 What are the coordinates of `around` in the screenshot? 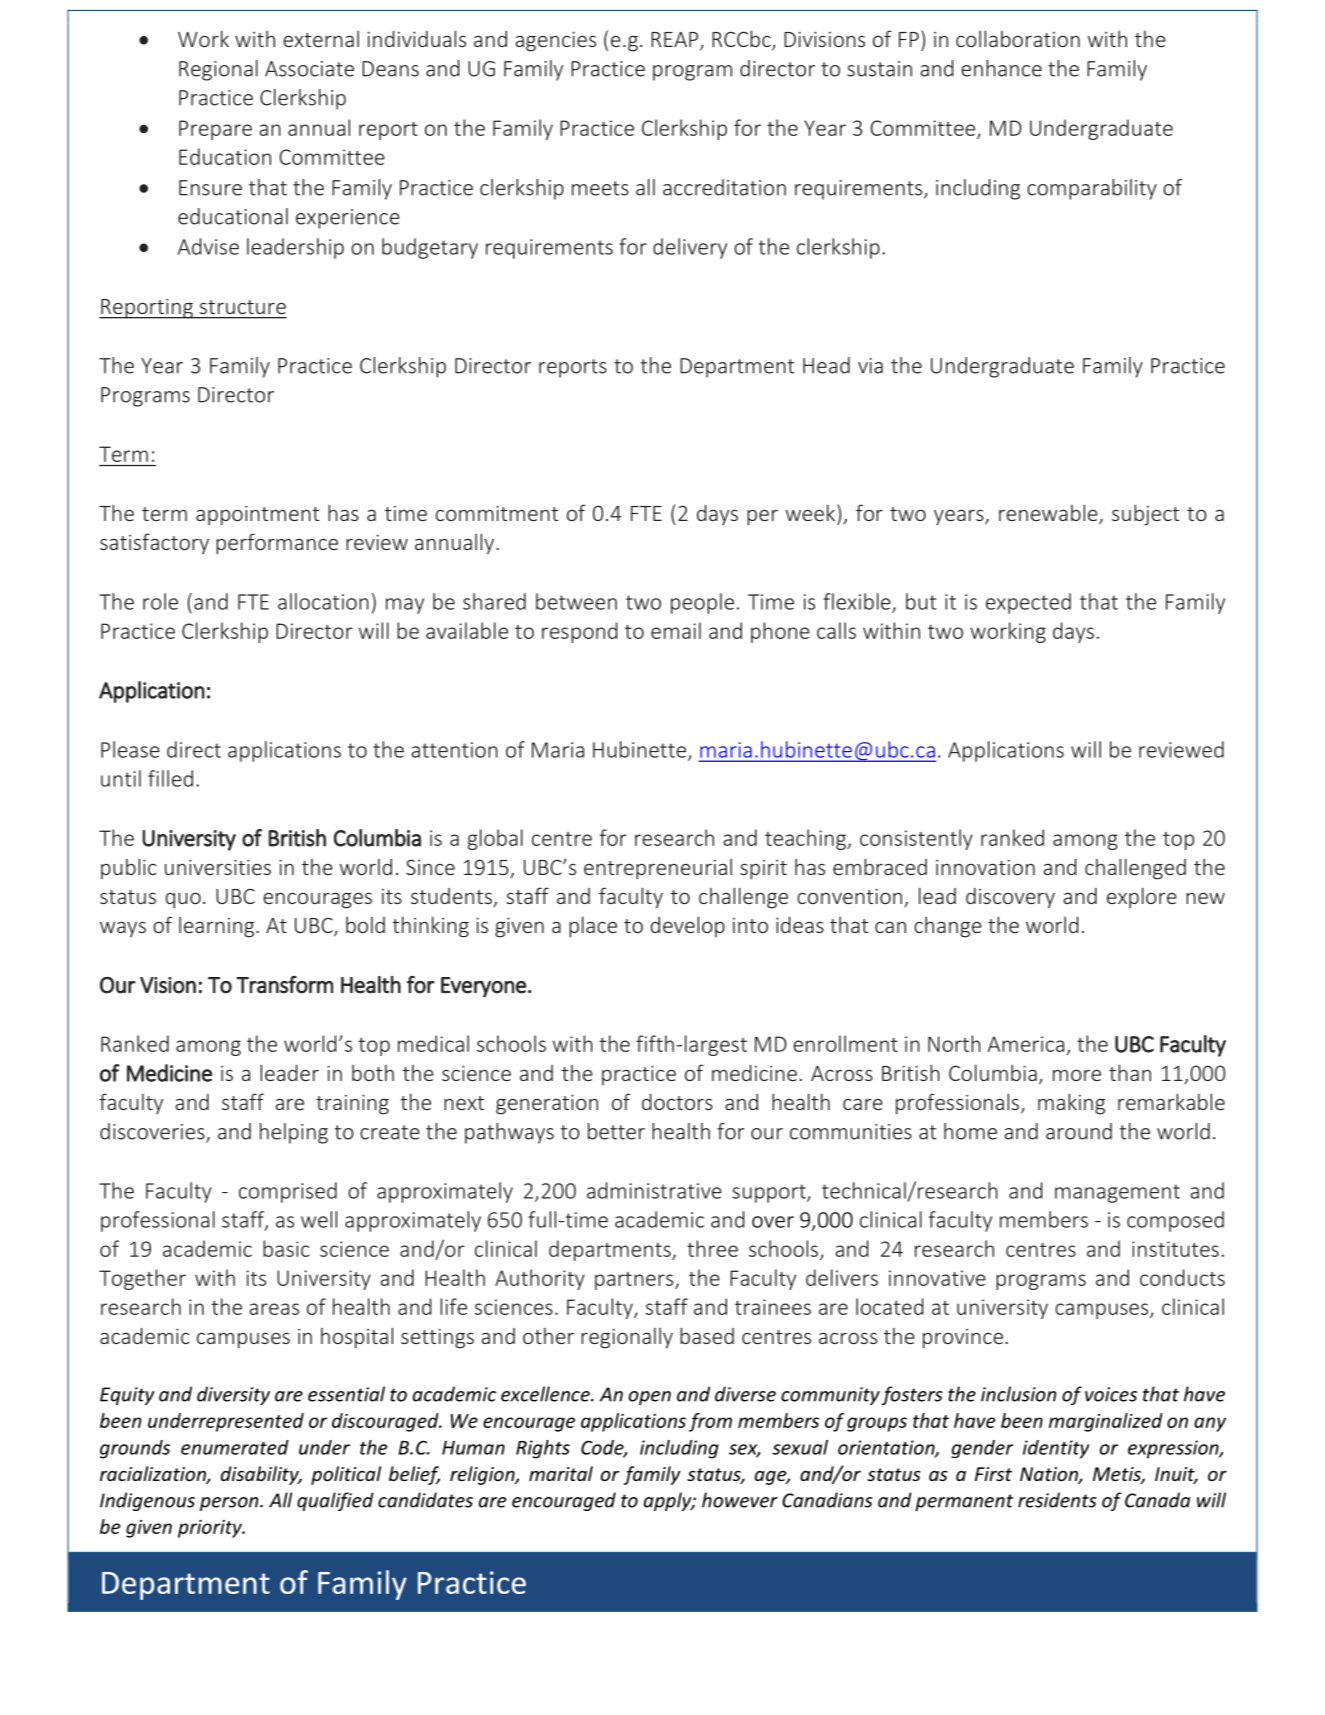 It's located at (1079, 1131).
